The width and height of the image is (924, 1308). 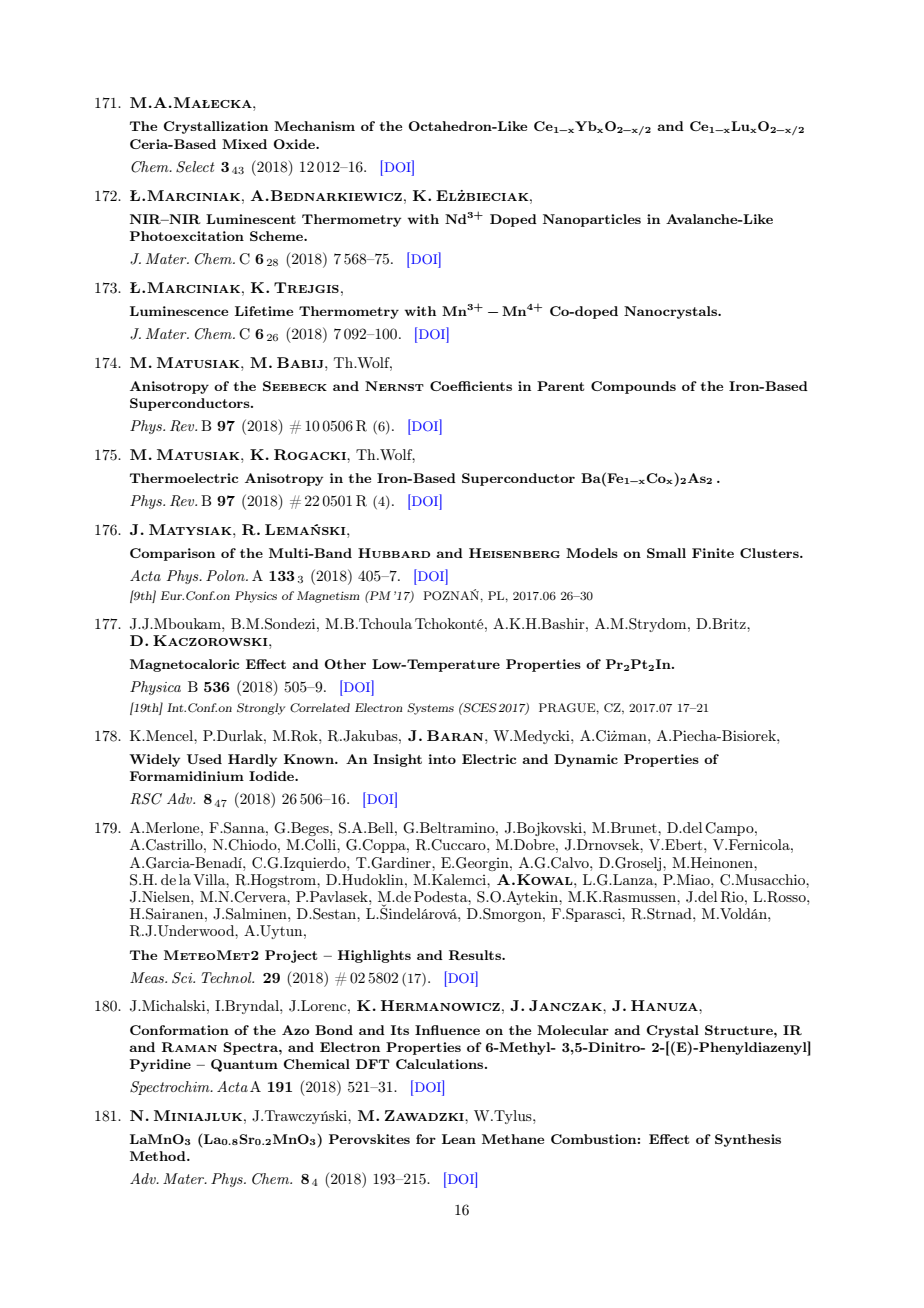 What do you see at coordinates (314, 126) in the image?
I see `Mechanism` at bounding box center [314, 126].
